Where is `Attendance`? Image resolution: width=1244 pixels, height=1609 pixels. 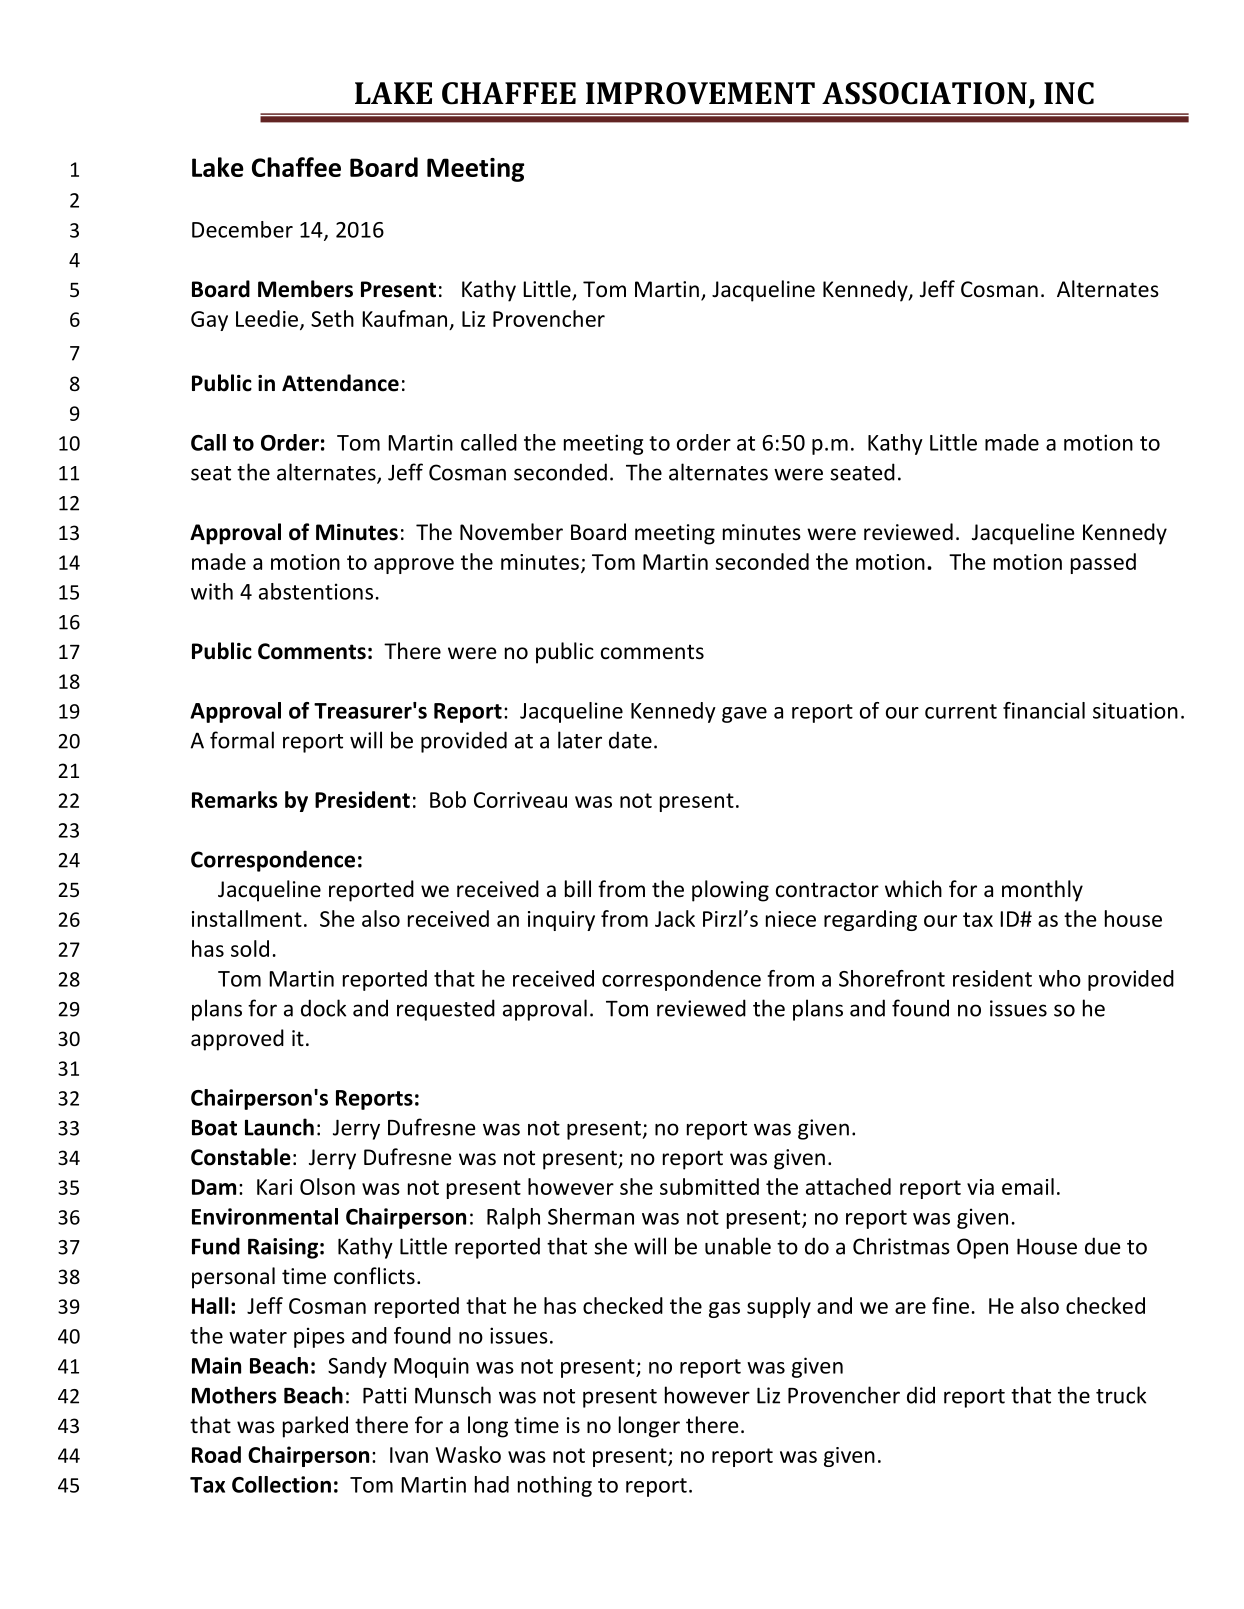
Attendance is located at coordinates (340, 383).
